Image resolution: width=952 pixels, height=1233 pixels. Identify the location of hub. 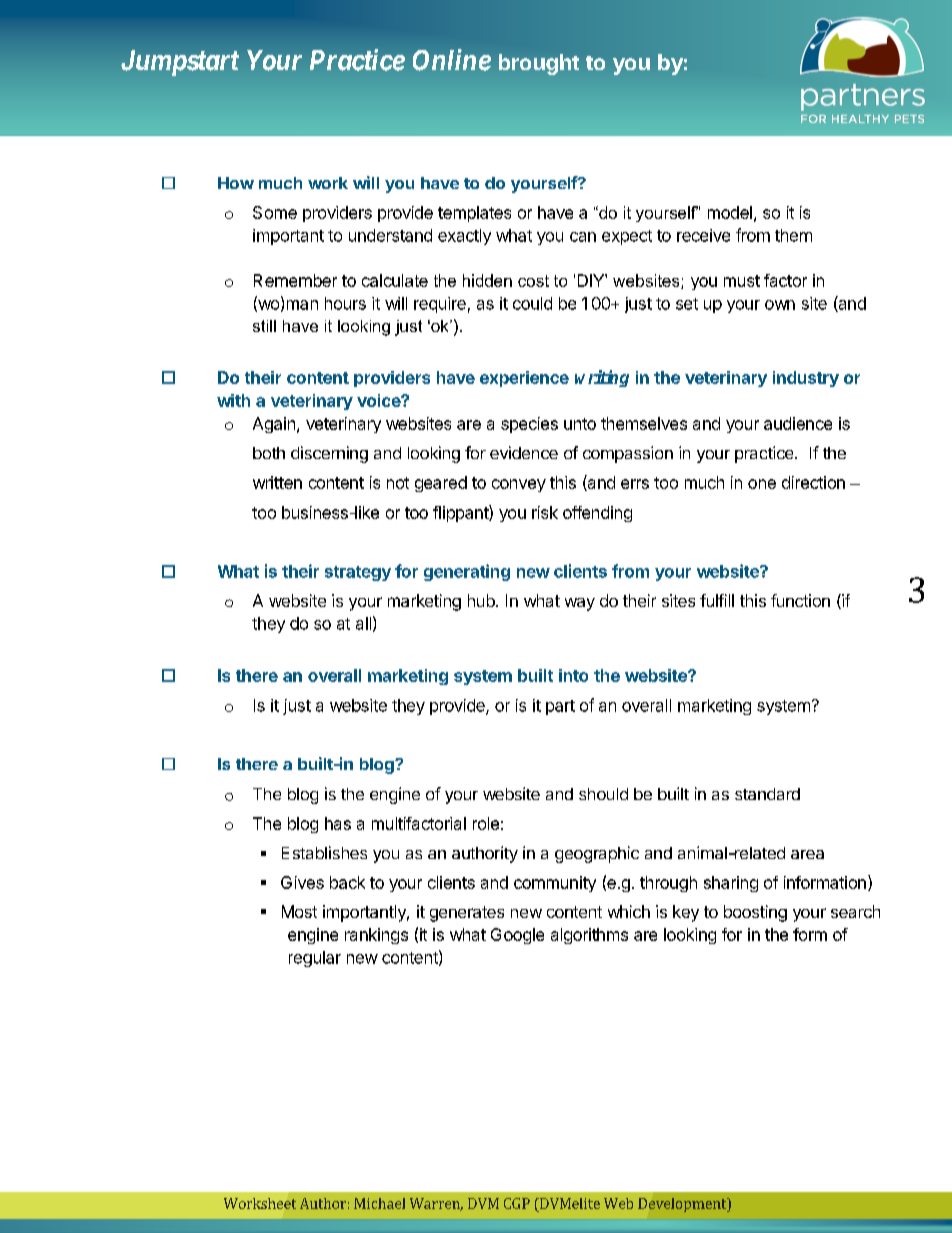
(481, 600).
